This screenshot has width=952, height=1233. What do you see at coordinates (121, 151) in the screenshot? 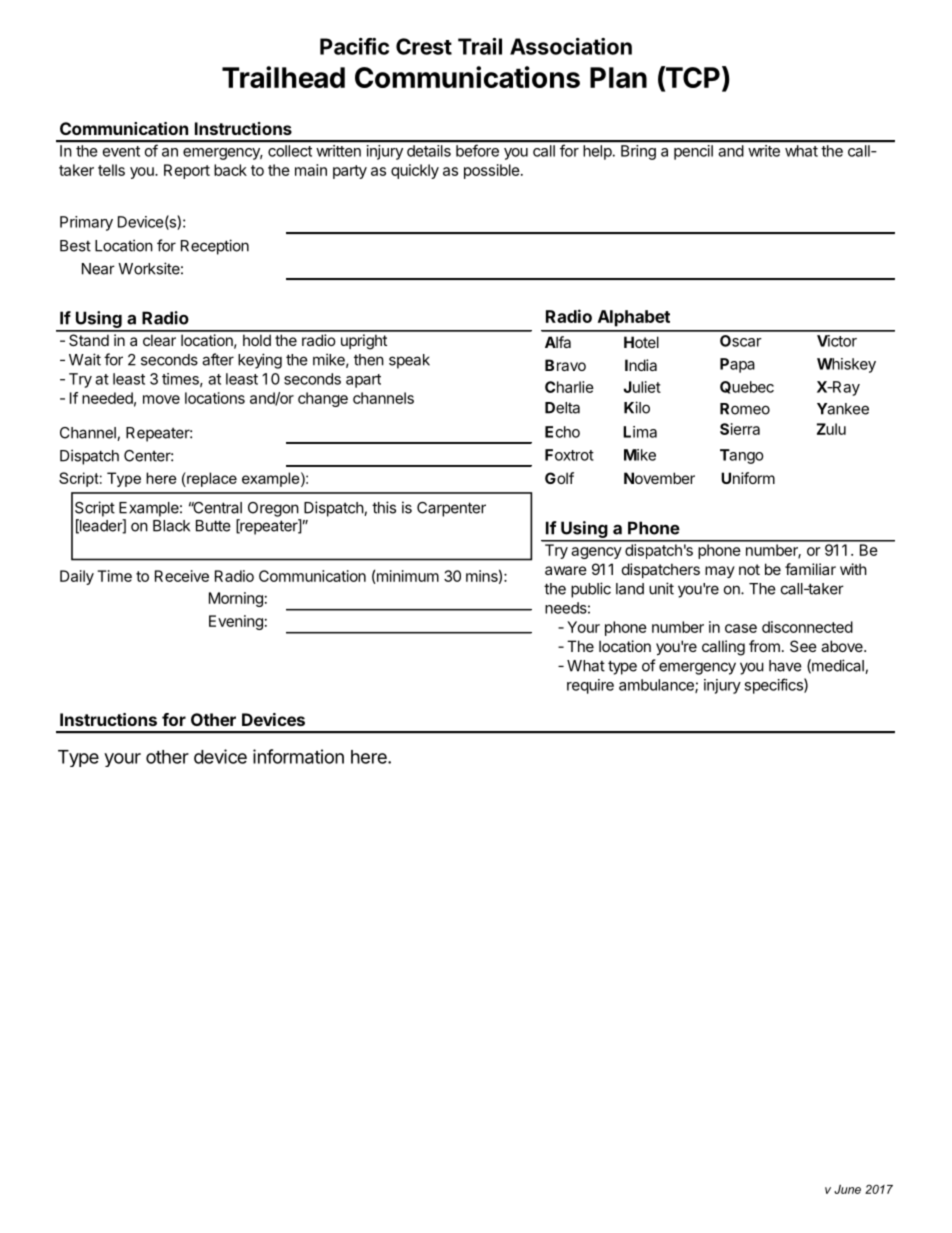
I see `event` at bounding box center [121, 151].
